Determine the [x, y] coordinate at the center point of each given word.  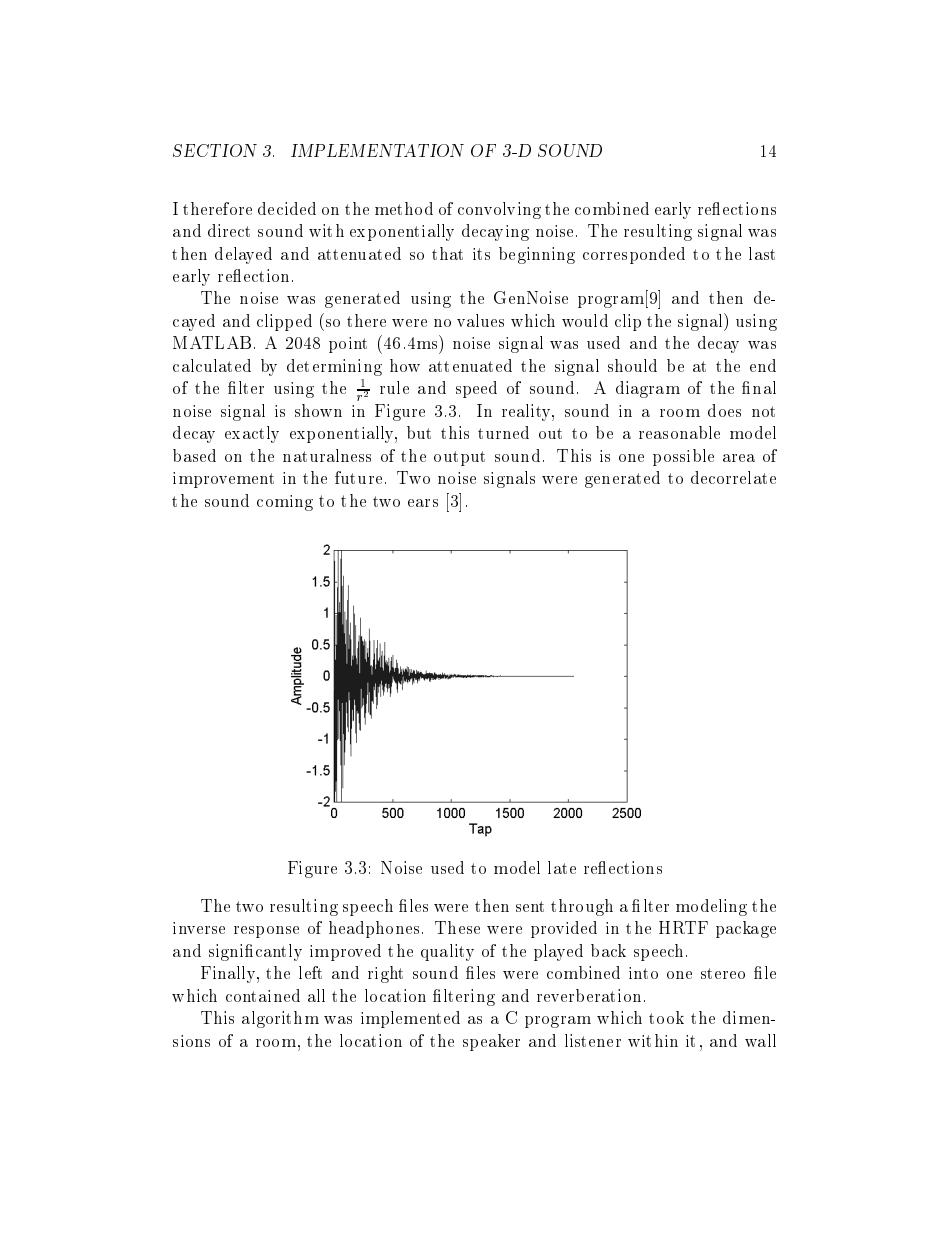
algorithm [280, 1019]
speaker [491, 1042]
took [666, 1017]
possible [683, 457]
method [404, 208]
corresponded [634, 255]
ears [423, 503]
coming [285, 503]
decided [287, 208]
